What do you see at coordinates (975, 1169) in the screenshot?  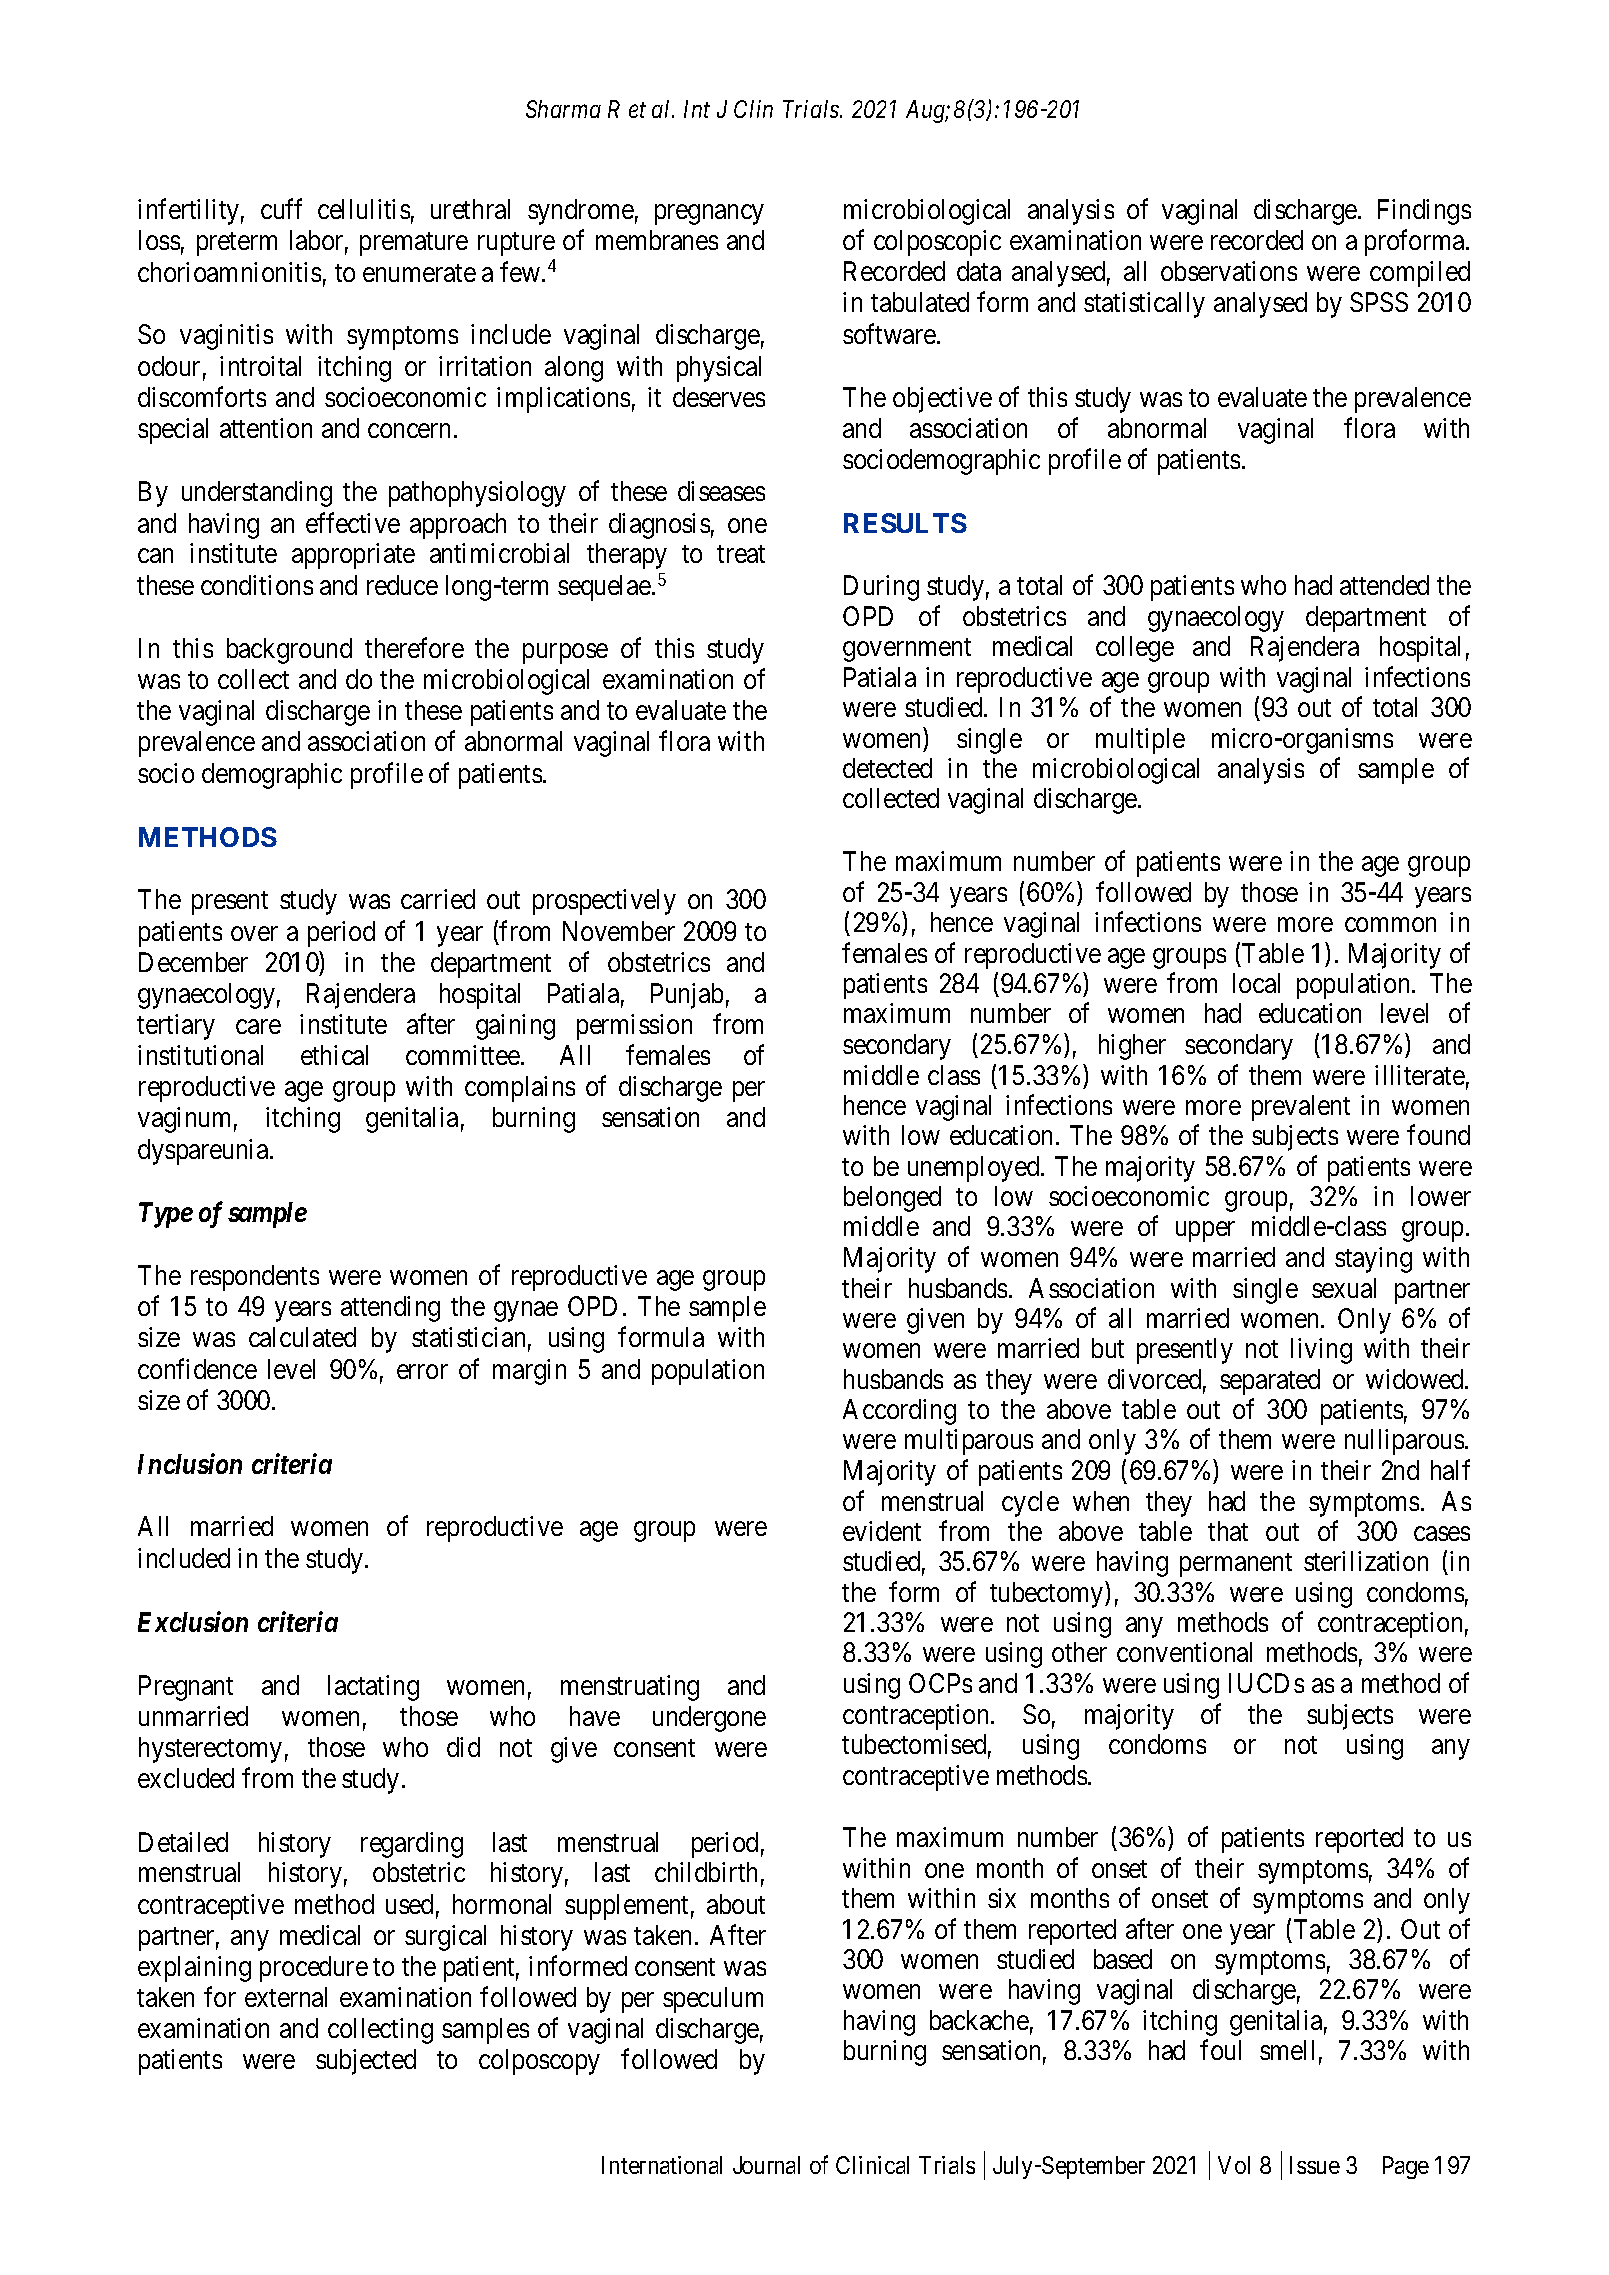 I see `unemployed` at bounding box center [975, 1169].
